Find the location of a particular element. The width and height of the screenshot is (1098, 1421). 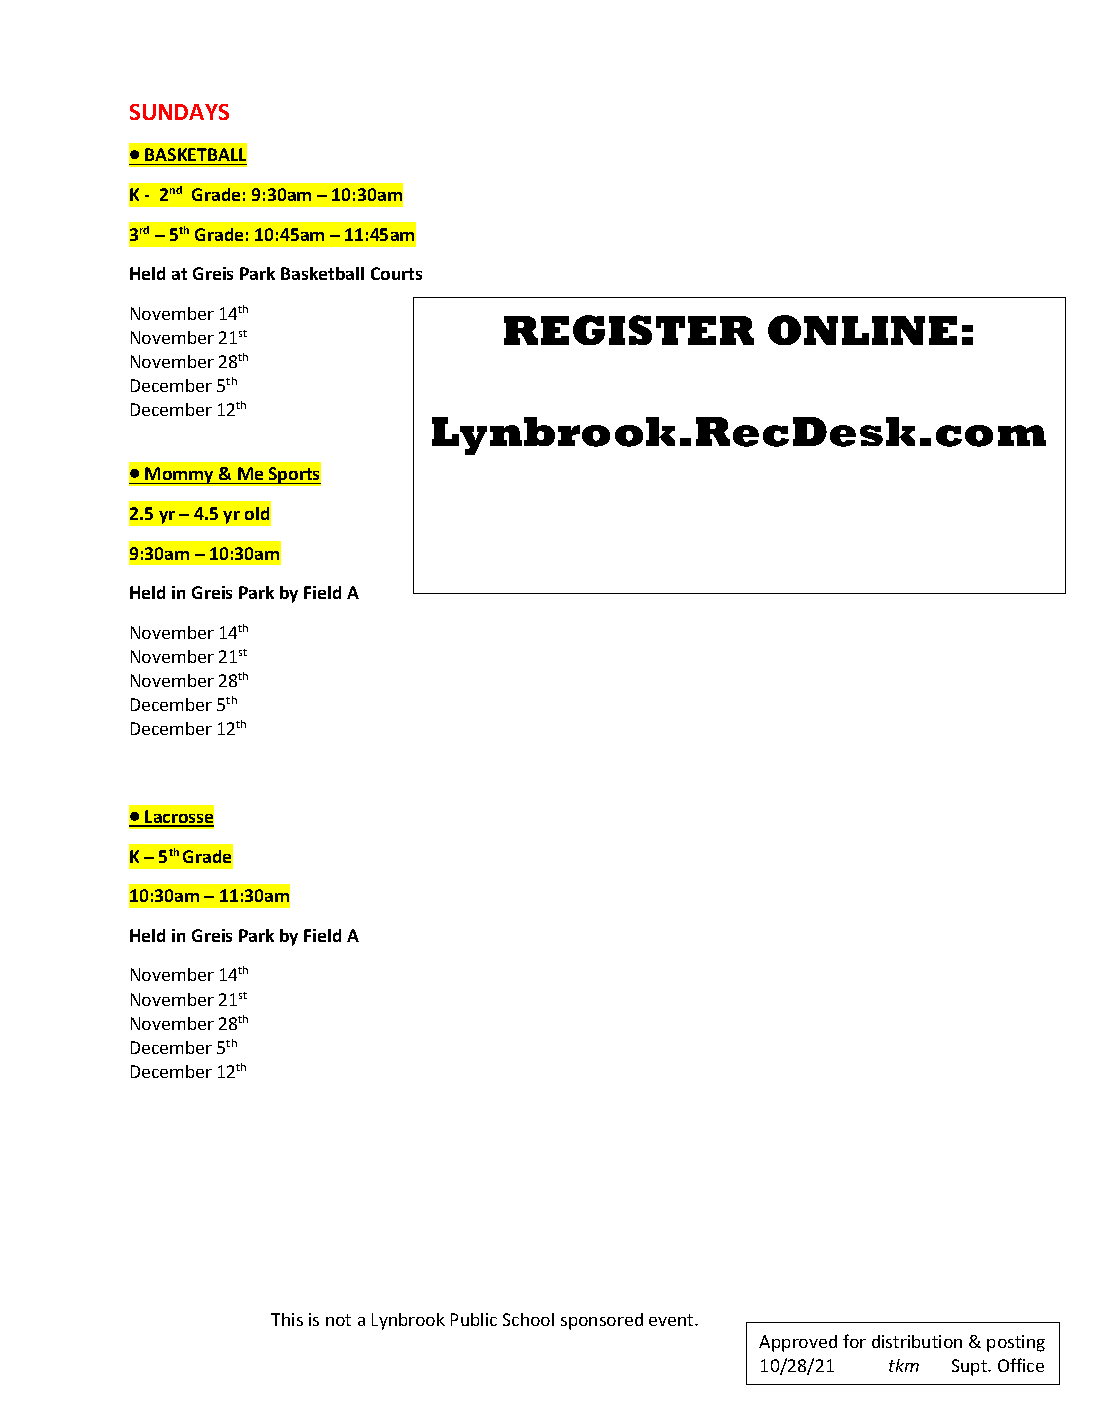

Mommy is located at coordinates (180, 475).
